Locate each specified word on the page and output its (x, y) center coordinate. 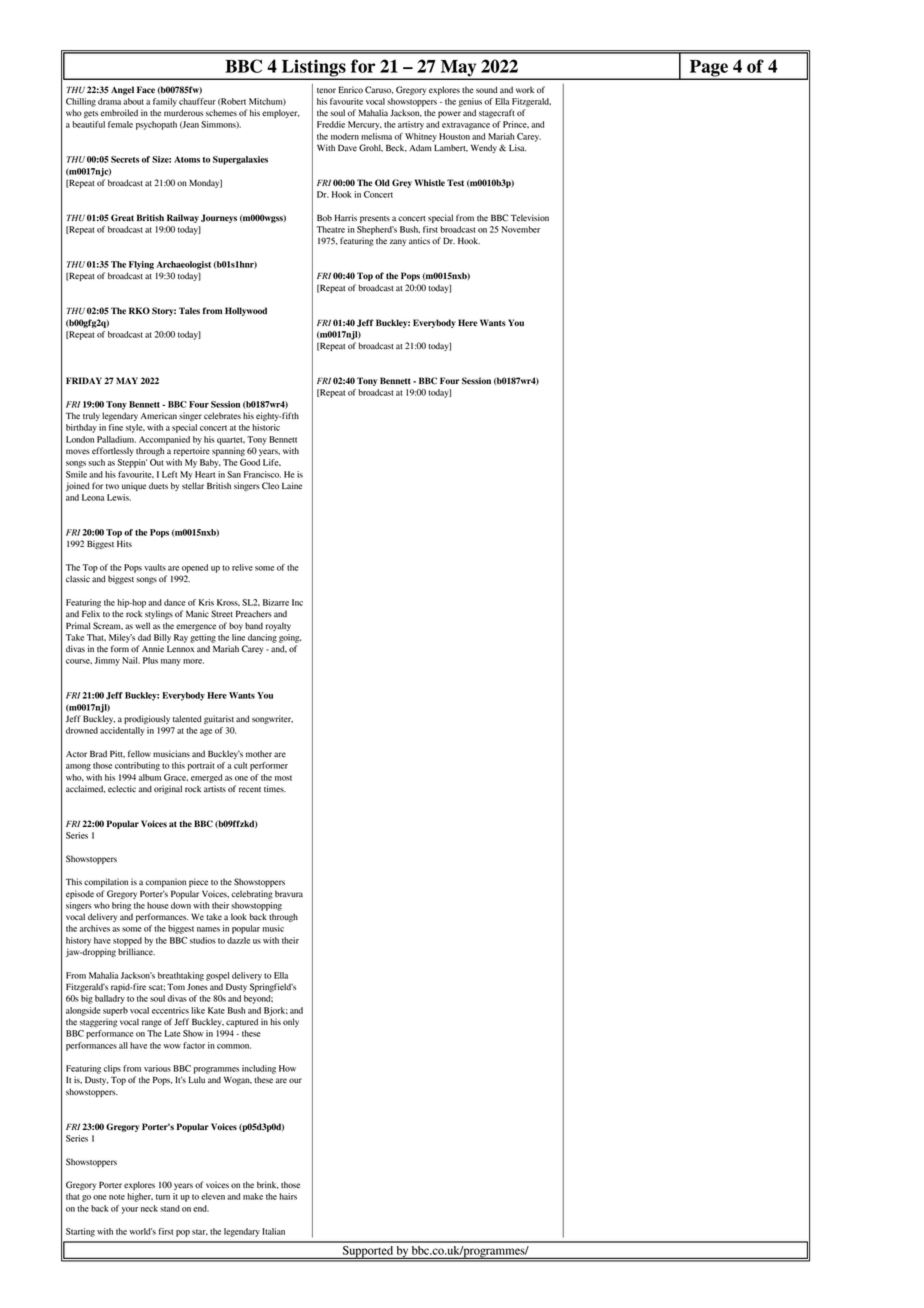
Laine (292, 486)
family (165, 102)
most (283, 778)
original (168, 789)
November (521, 229)
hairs (288, 1196)
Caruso (379, 90)
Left (169, 474)
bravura (289, 893)
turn (163, 1197)
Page (708, 69)
